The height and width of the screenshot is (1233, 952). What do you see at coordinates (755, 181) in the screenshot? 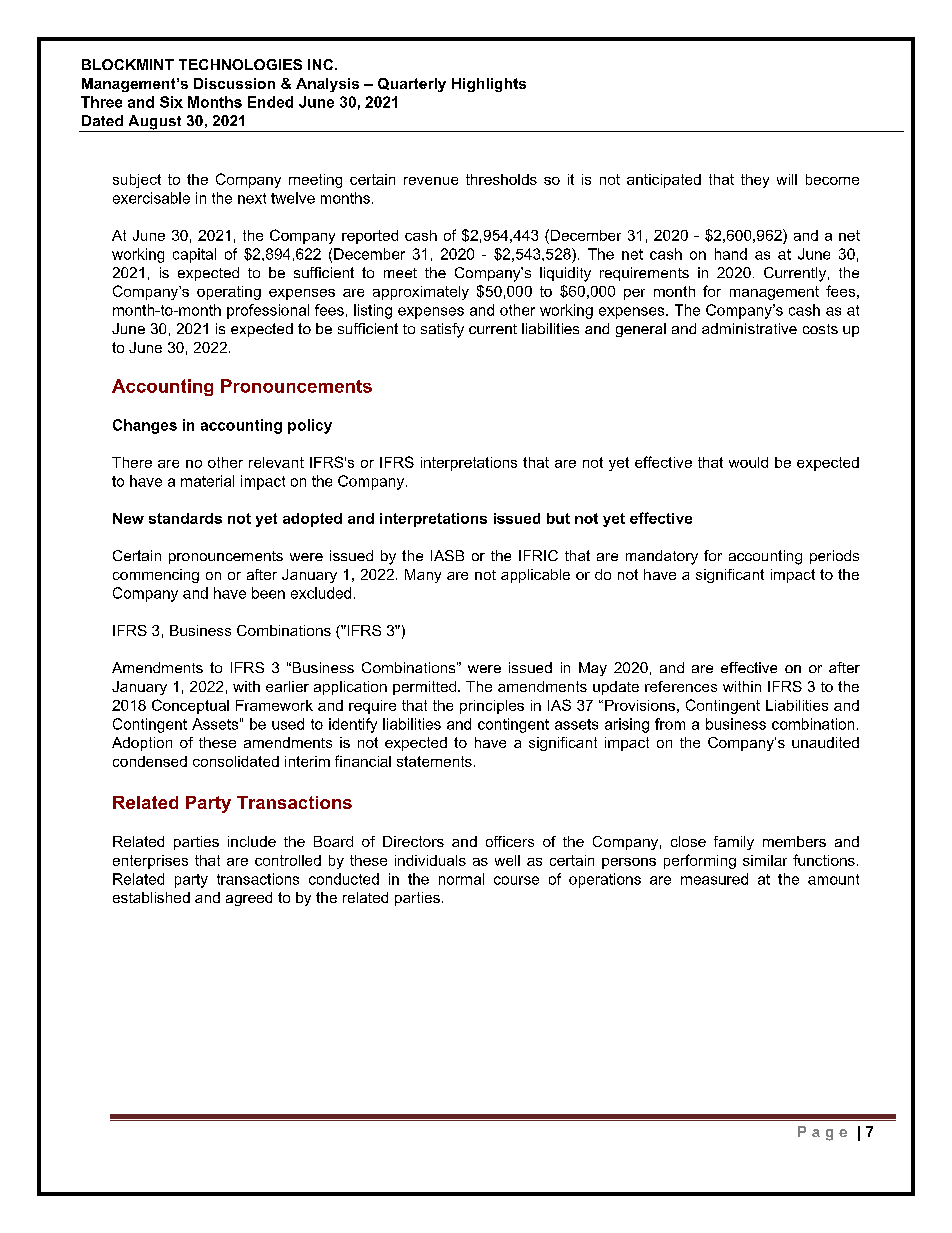
I see `they` at bounding box center [755, 181].
